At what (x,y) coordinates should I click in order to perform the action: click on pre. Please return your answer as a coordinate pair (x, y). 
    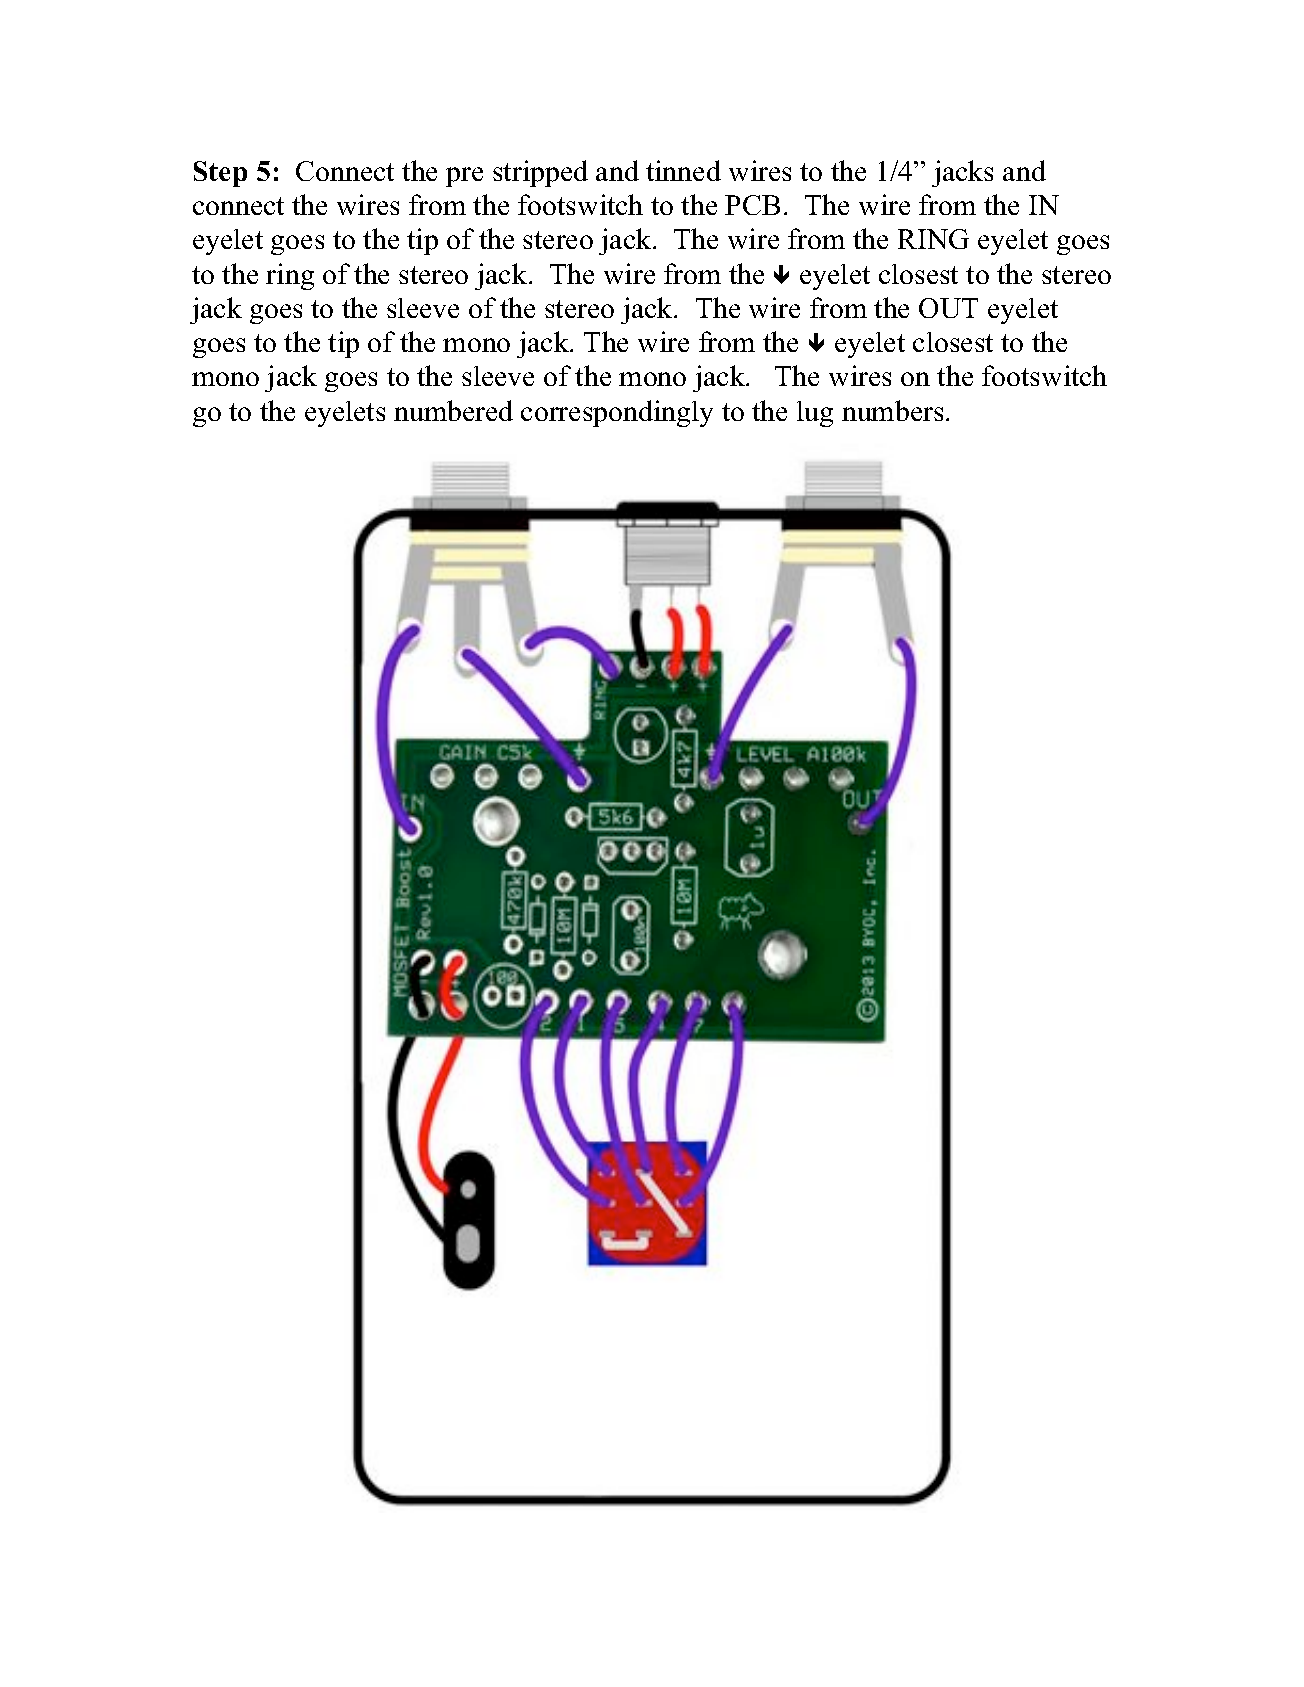
    Looking at the image, I should click on (464, 177).
